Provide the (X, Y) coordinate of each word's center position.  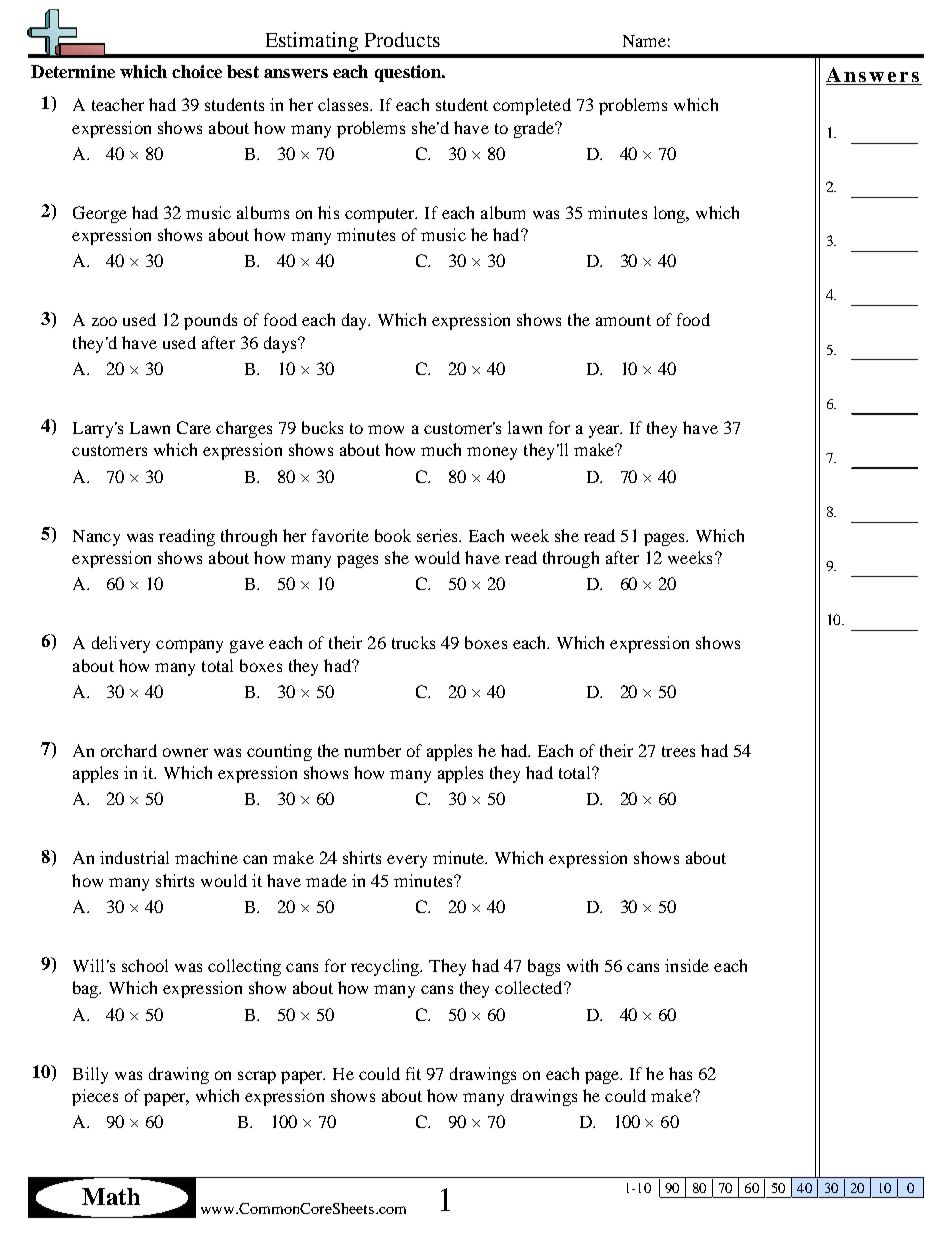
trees (678, 751)
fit (413, 1073)
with (582, 965)
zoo (104, 321)
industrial (134, 857)
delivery (121, 644)
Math (111, 1196)
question (409, 73)
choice (197, 71)
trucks (413, 642)
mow (386, 429)
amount (623, 320)
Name (644, 41)
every (407, 861)
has (680, 1073)
